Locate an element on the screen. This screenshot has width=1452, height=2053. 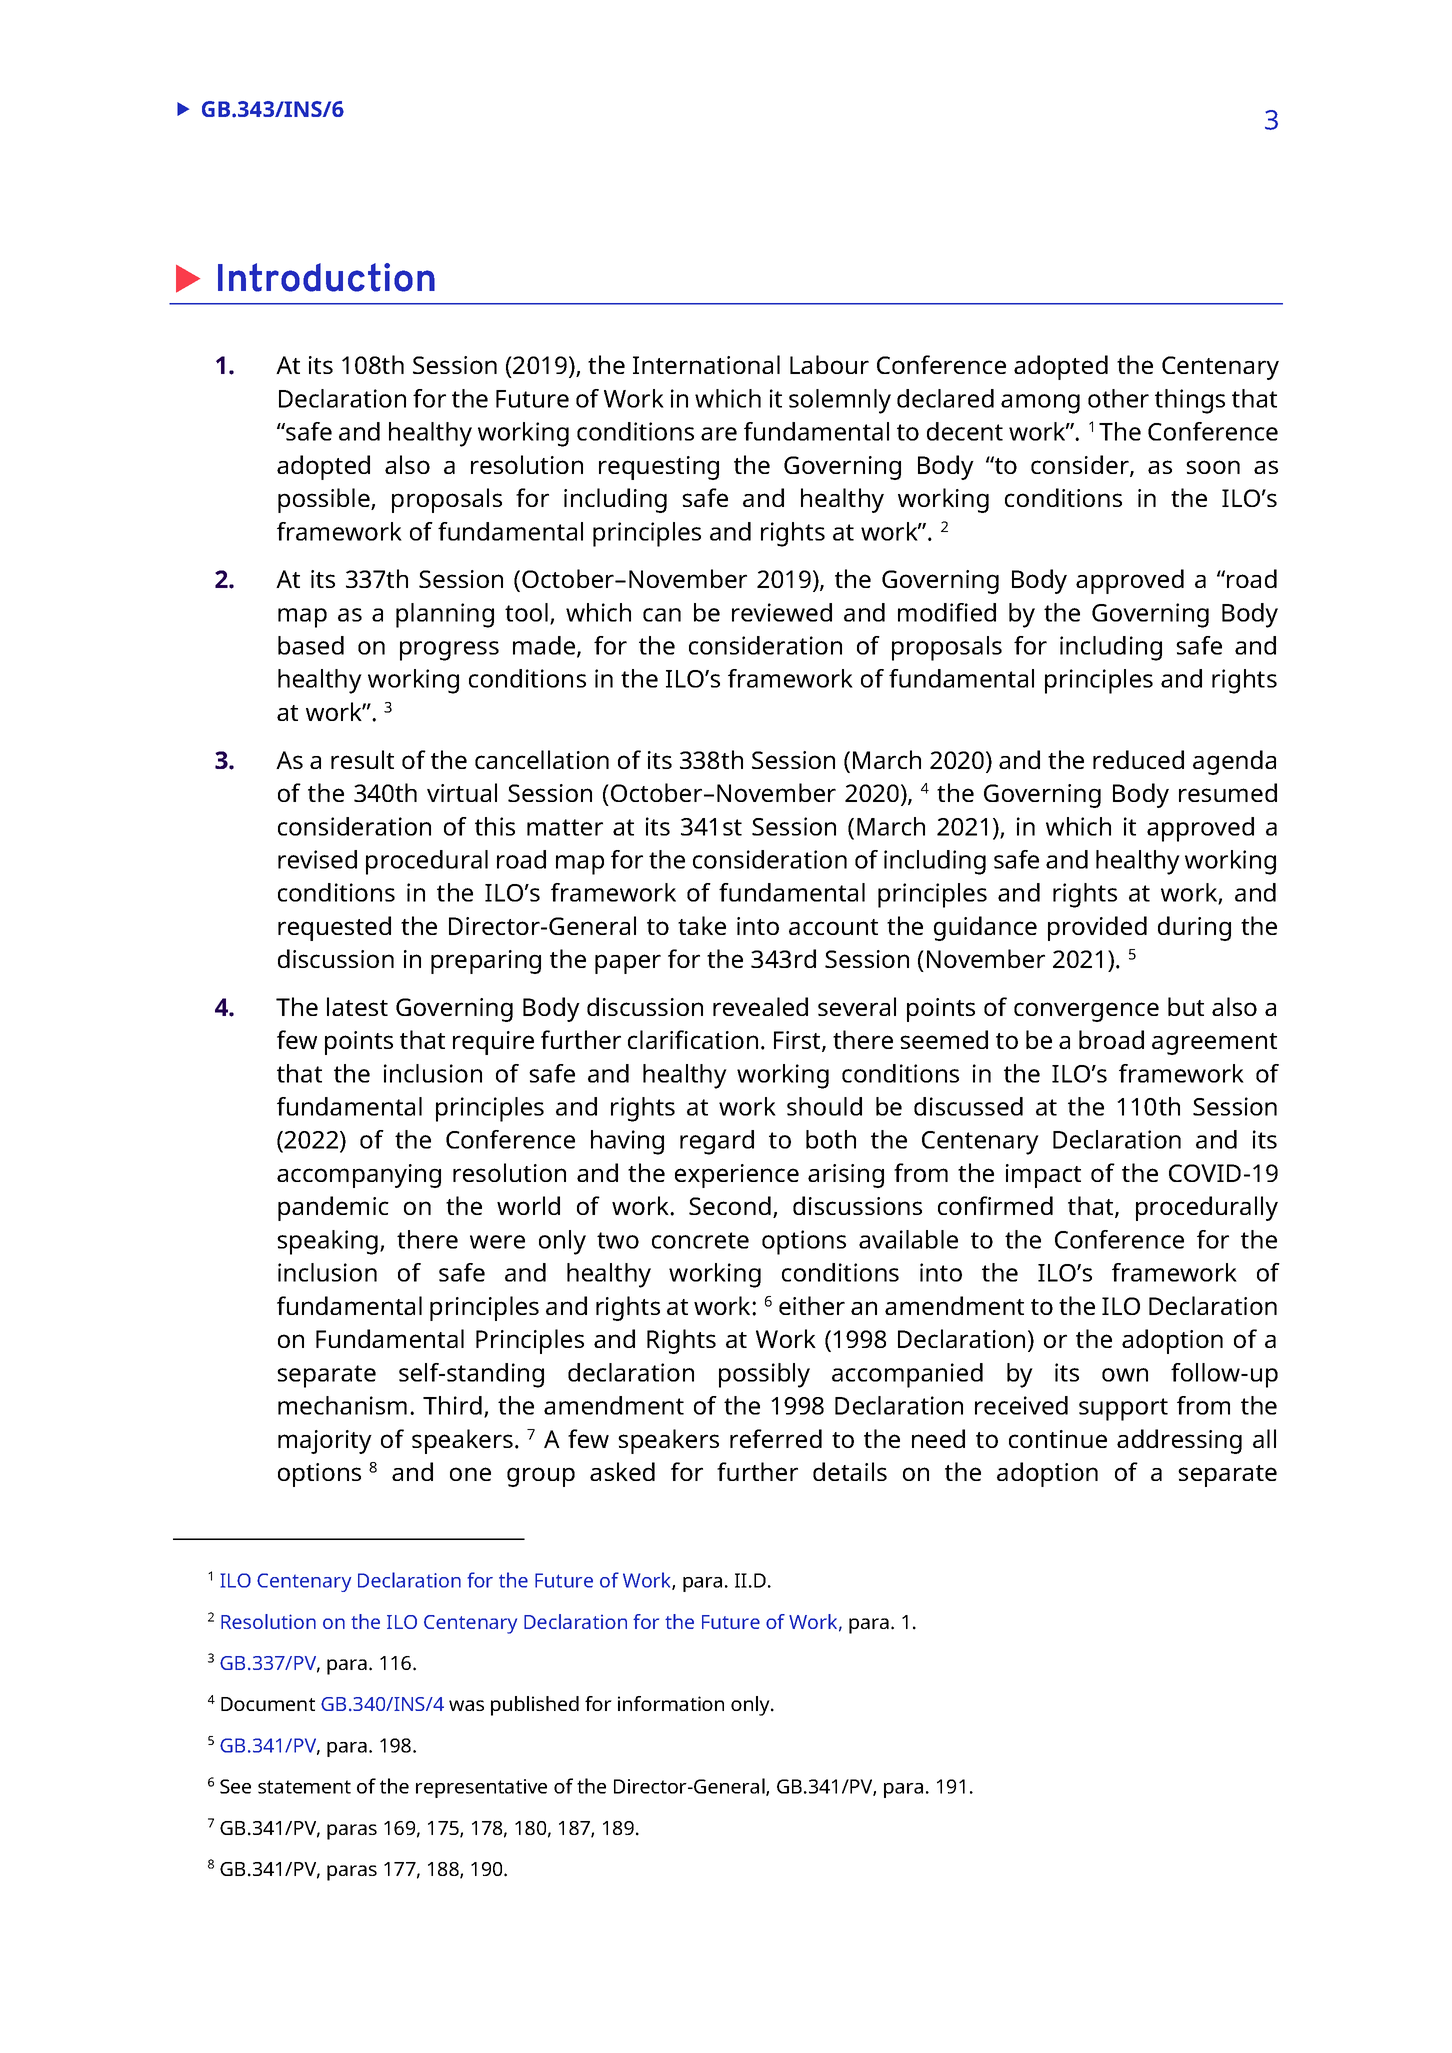
International is located at coordinates (706, 364).
